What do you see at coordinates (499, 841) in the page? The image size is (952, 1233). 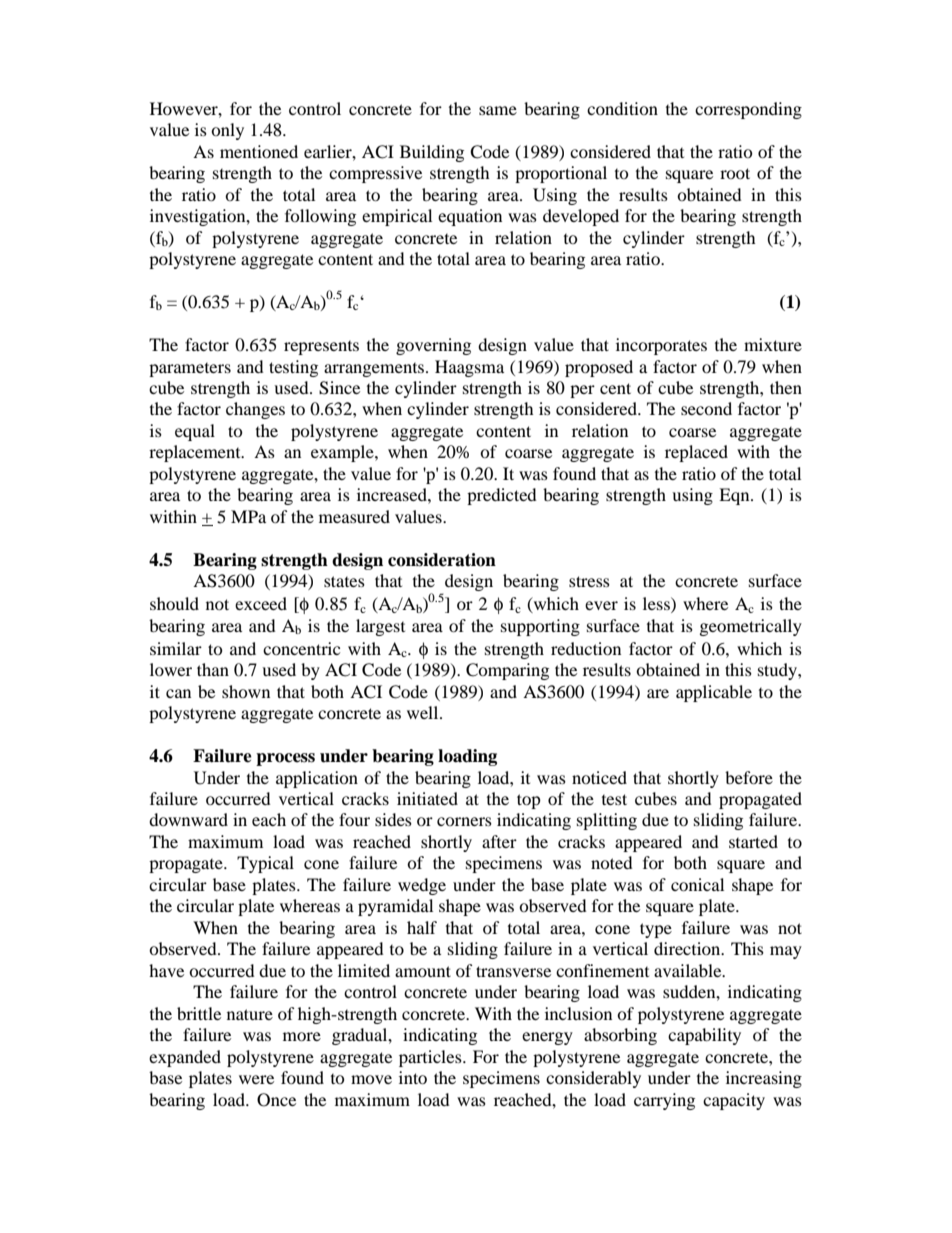 I see `after` at bounding box center [499, 841].
